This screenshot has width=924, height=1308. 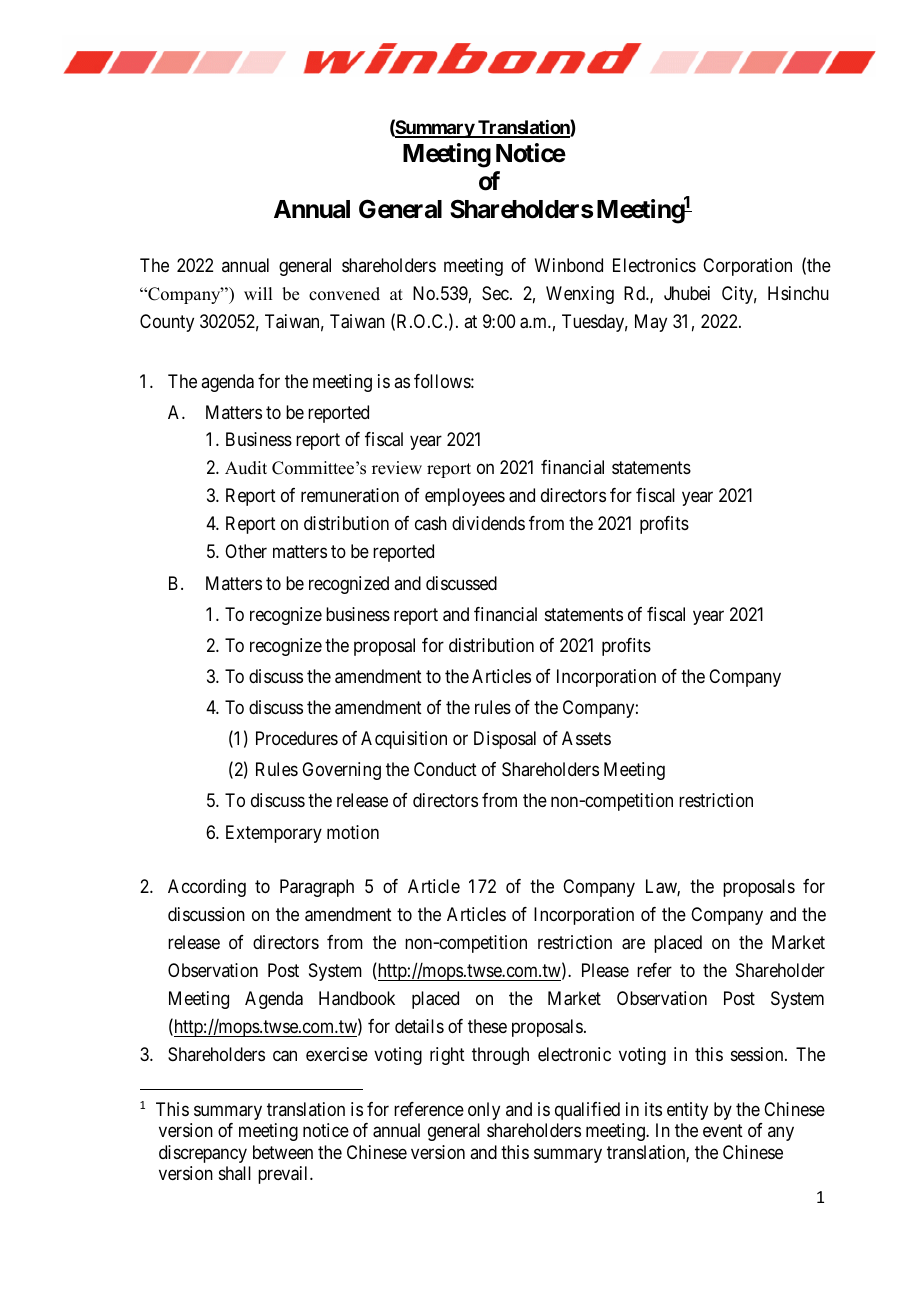 I want to click on only, so click(x=484, y=1111).
